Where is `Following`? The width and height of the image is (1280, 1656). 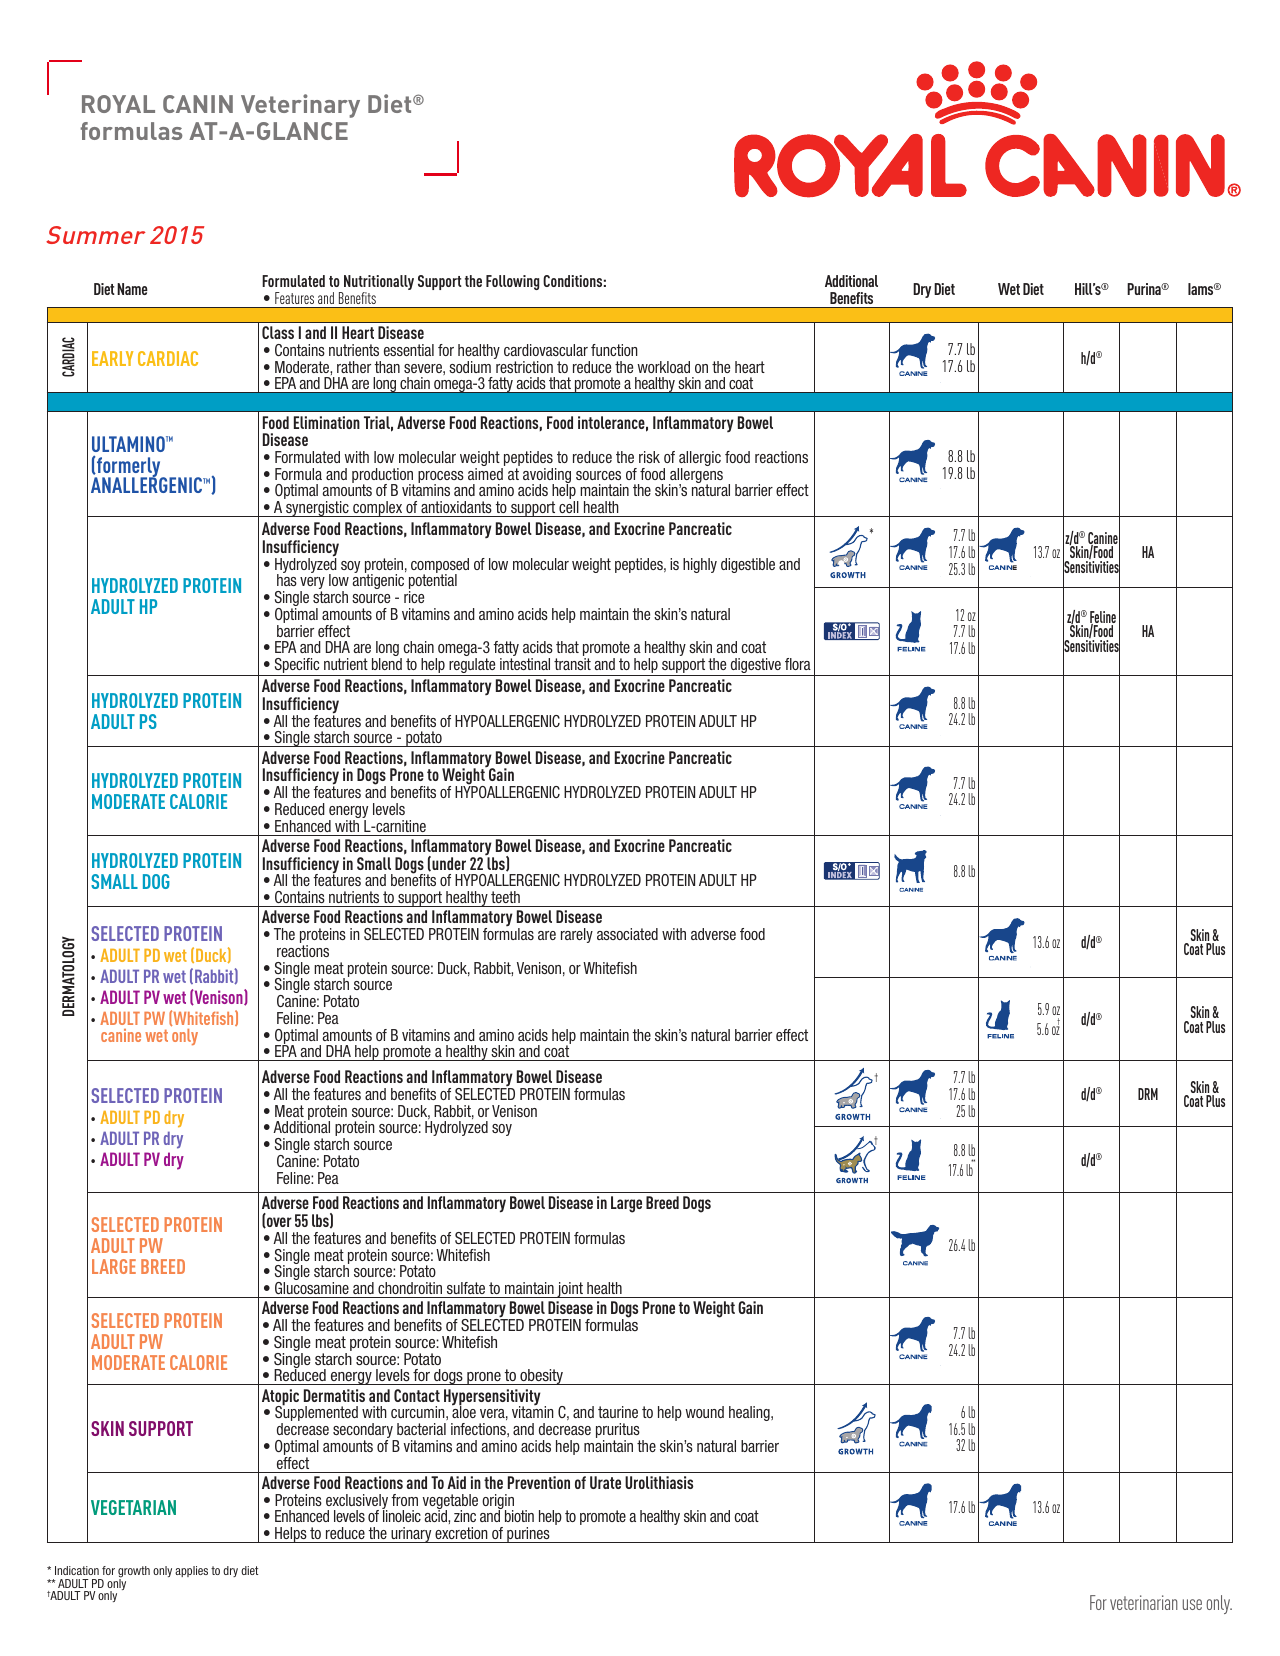 Following is located at coordinates (512, 282).
